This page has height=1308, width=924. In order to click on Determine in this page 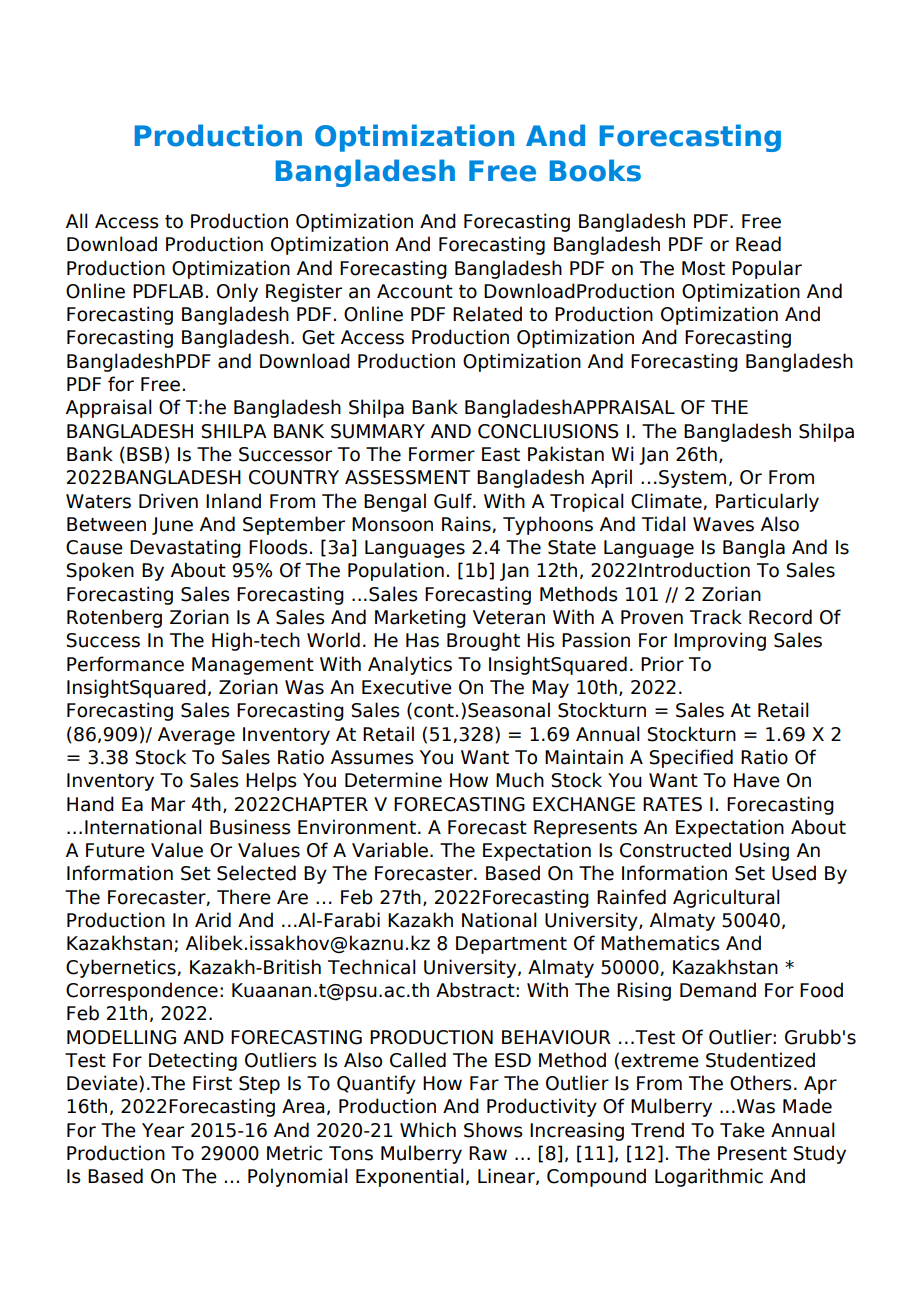, I will do `click(393, 780)`.
